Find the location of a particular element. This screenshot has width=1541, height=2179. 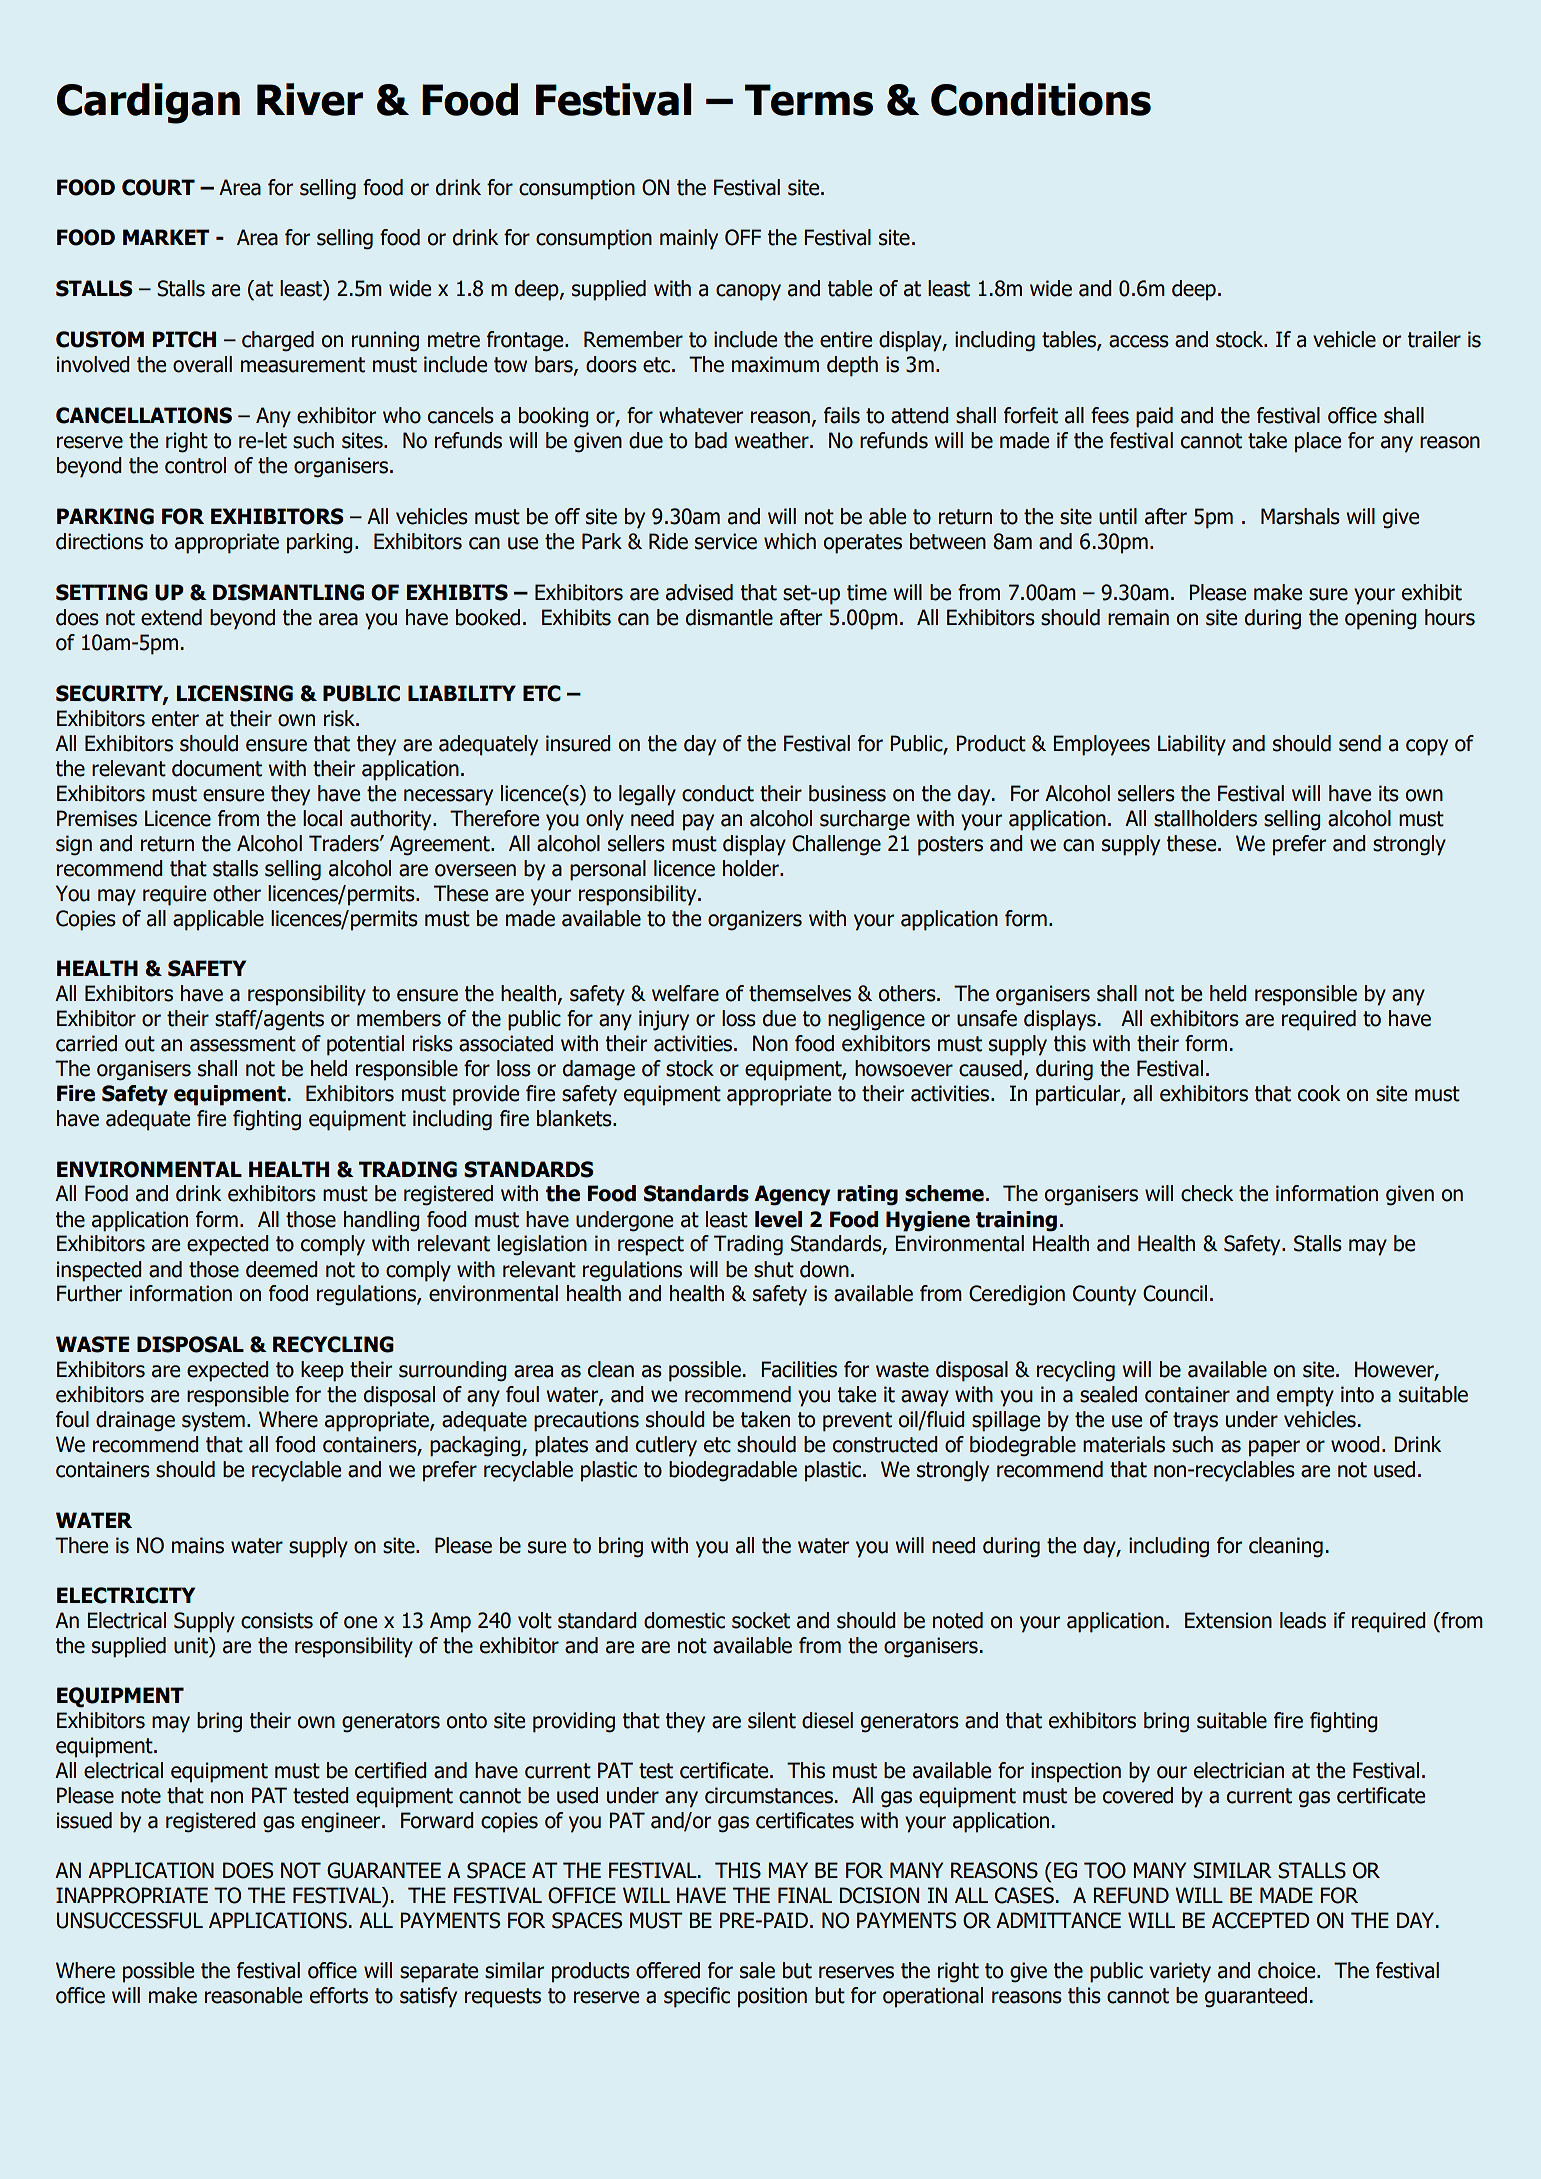

assessment is located at coordinates (243, 1044).
